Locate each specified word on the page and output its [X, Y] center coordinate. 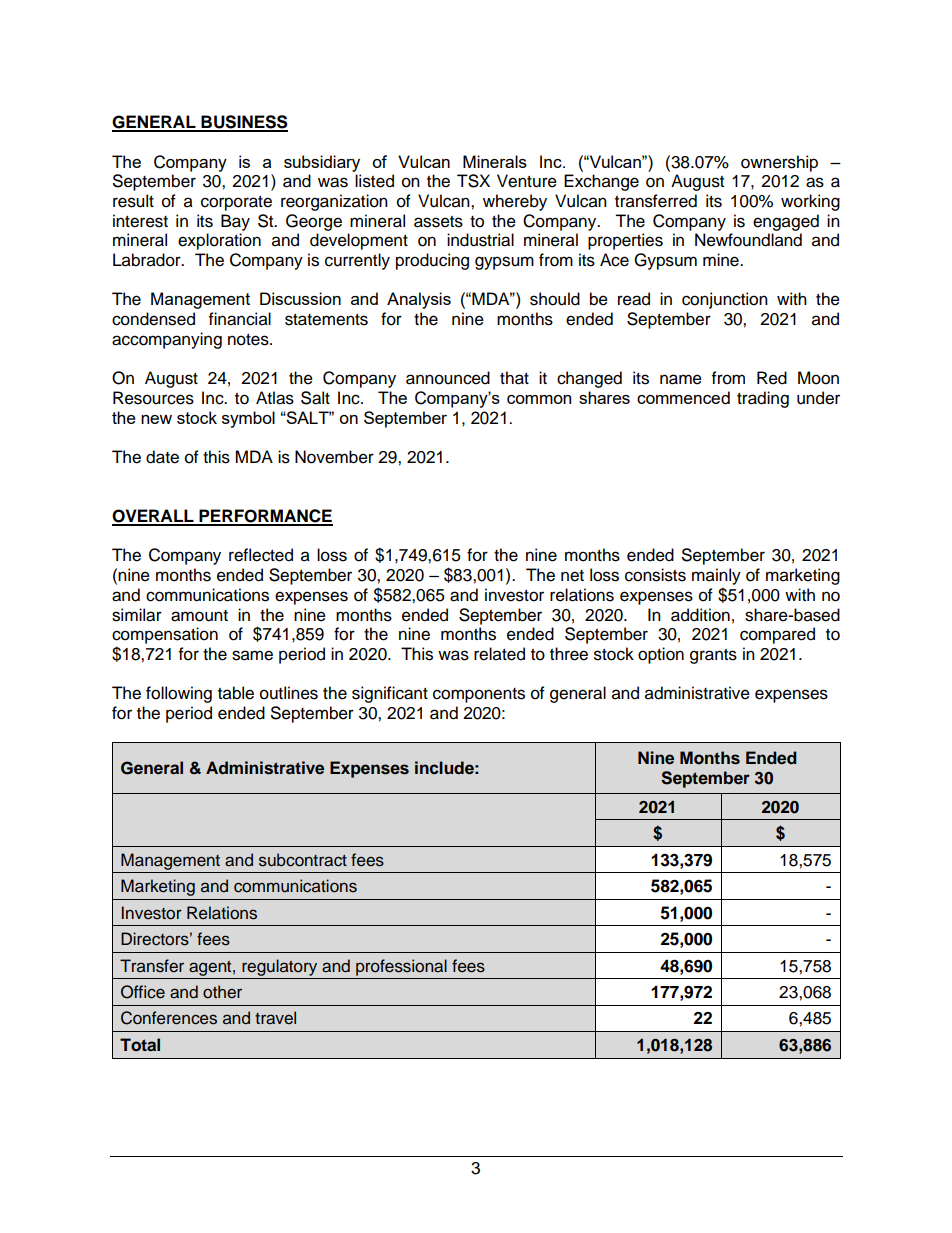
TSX [473, 181]
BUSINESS [243, 123]
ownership [779, 163]
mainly [716, 576]
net [572, 576]
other [222, 992]
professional [401, 967]
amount [199, 616]
